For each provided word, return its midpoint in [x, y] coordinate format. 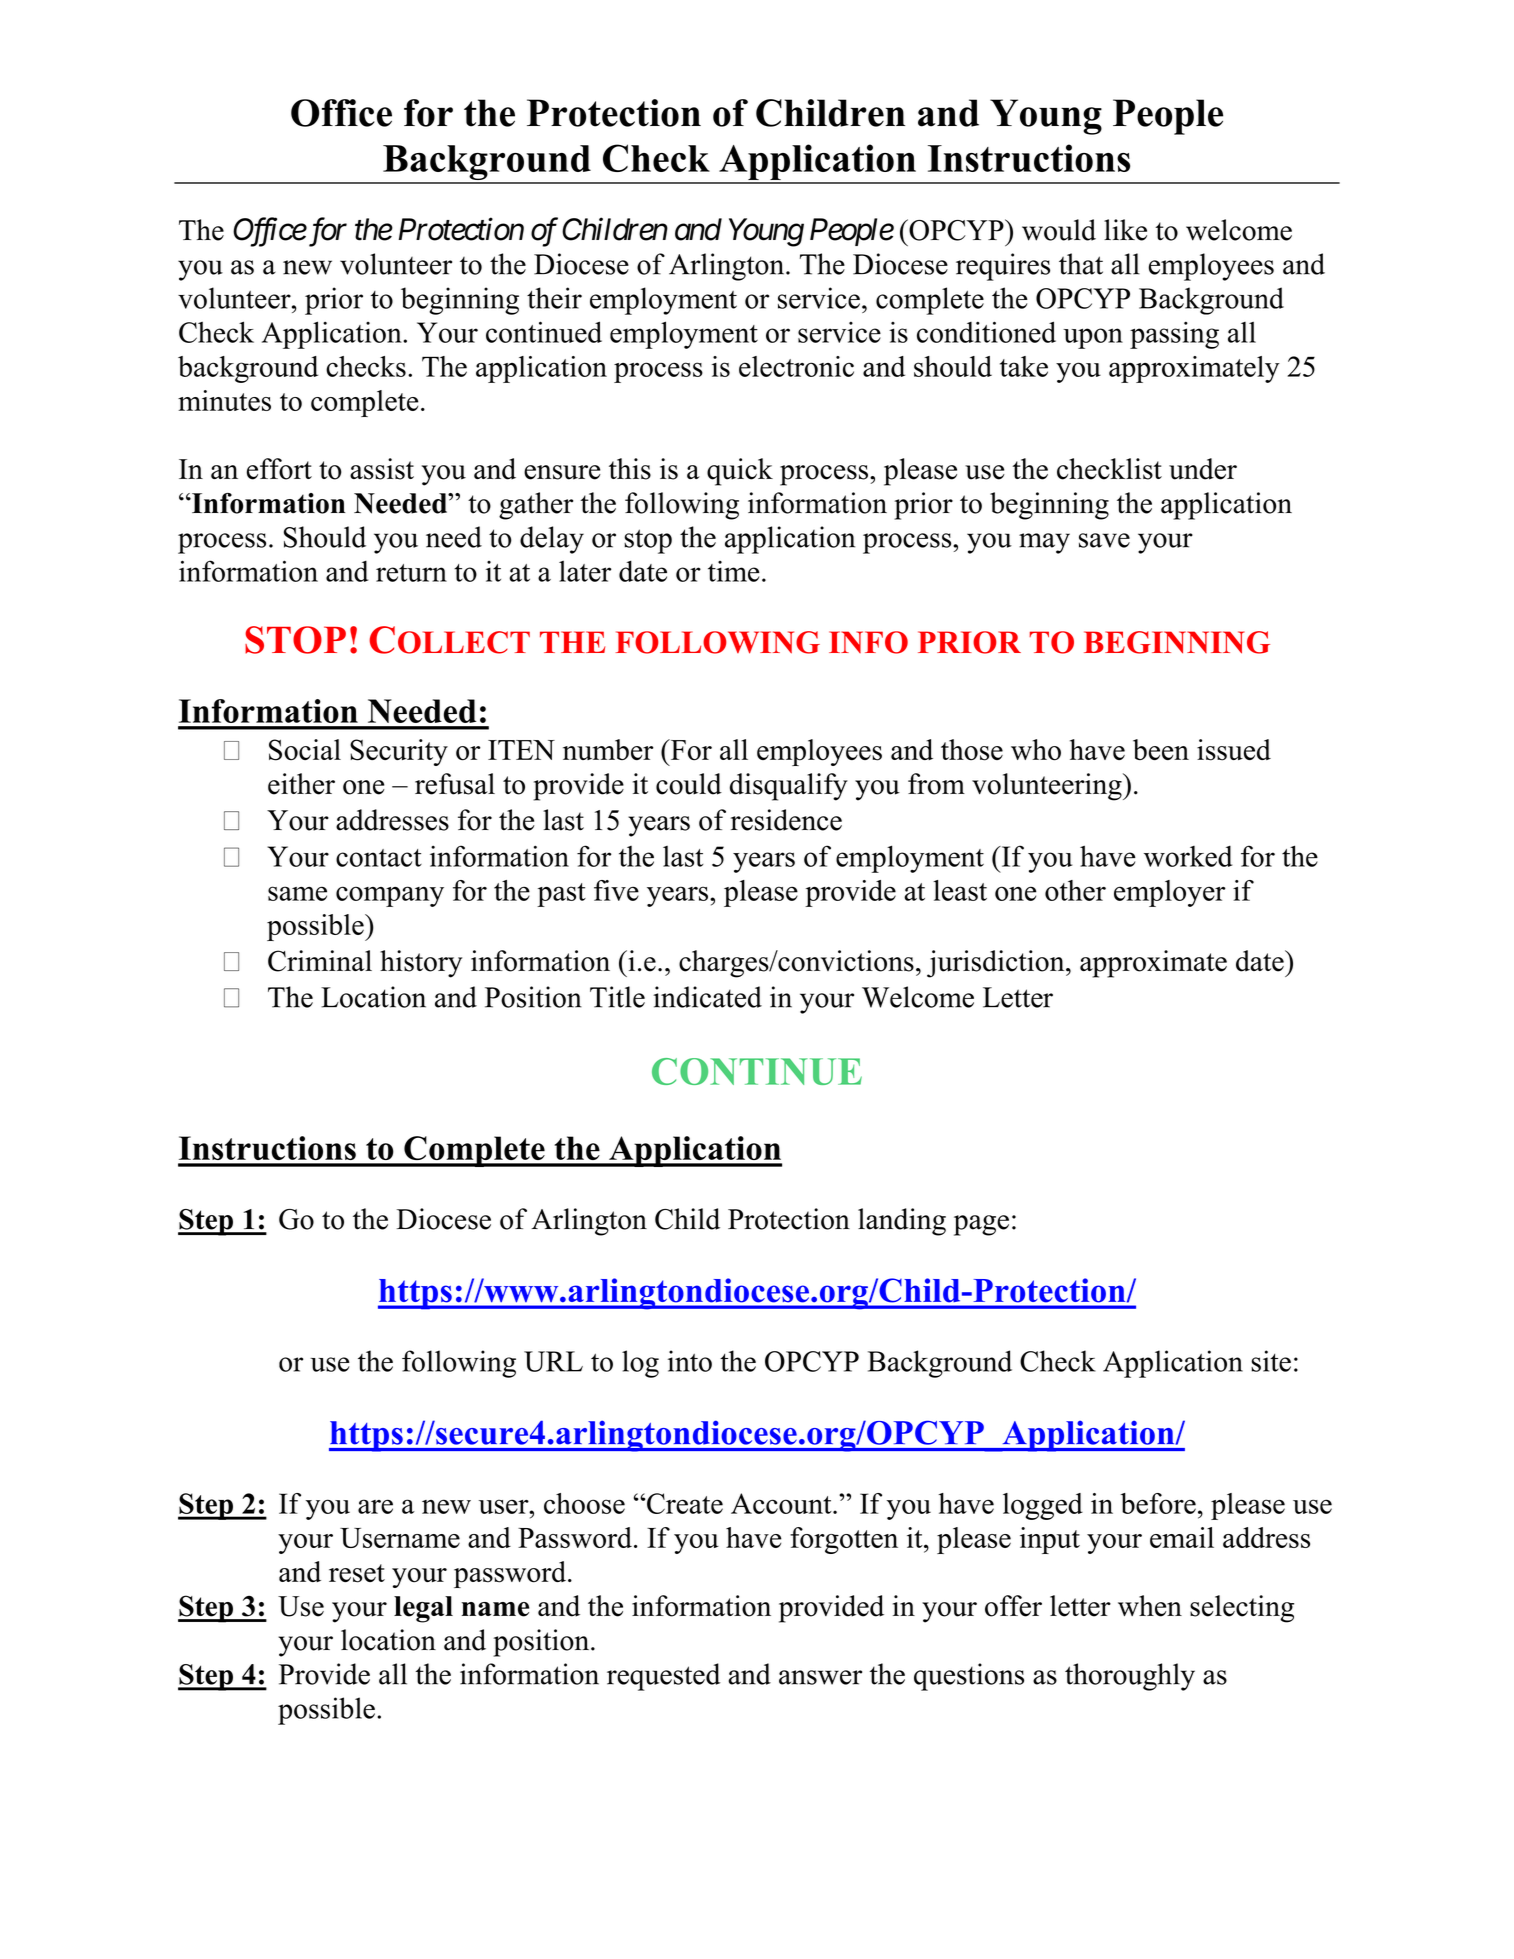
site [1271, 1361]
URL [553, 1361]
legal [423, 1609]
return [411, 573]
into [690, 1361]
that [1081, 264]
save [1104, 540]
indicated [707, 997]
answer [820, 1677]
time [734, 571]
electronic [796, 366]
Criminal [320, 961]
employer [1170, 893]
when [1150, 1606]
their [554, 298]
